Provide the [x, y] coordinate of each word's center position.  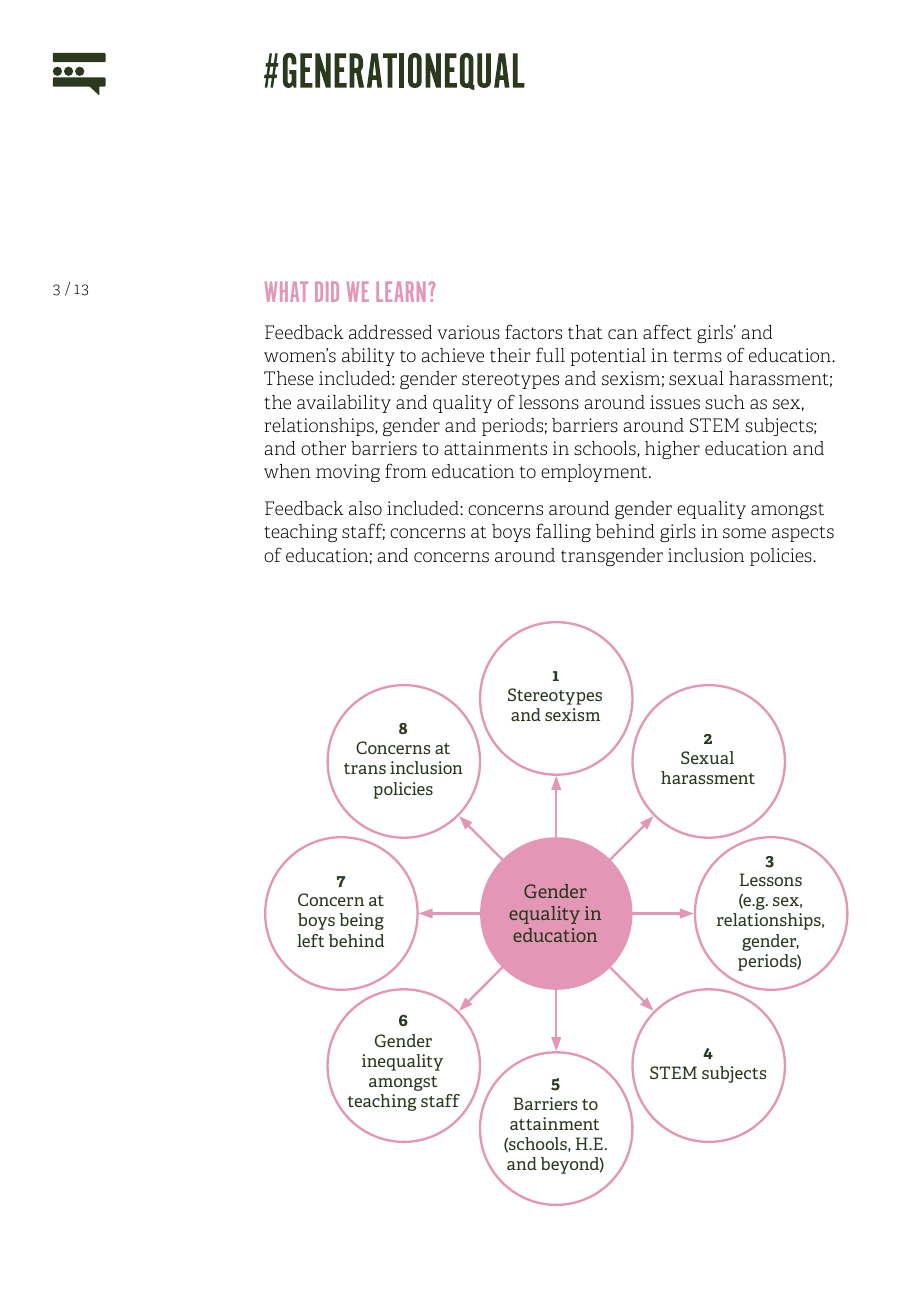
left [310, 940]
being [361, 921]
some [744, 533]
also [365, 508]
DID [327, 291]
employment [595, 473]
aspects [803, 534]
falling [563, 532]
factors [533, 332]
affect [667, 332]
